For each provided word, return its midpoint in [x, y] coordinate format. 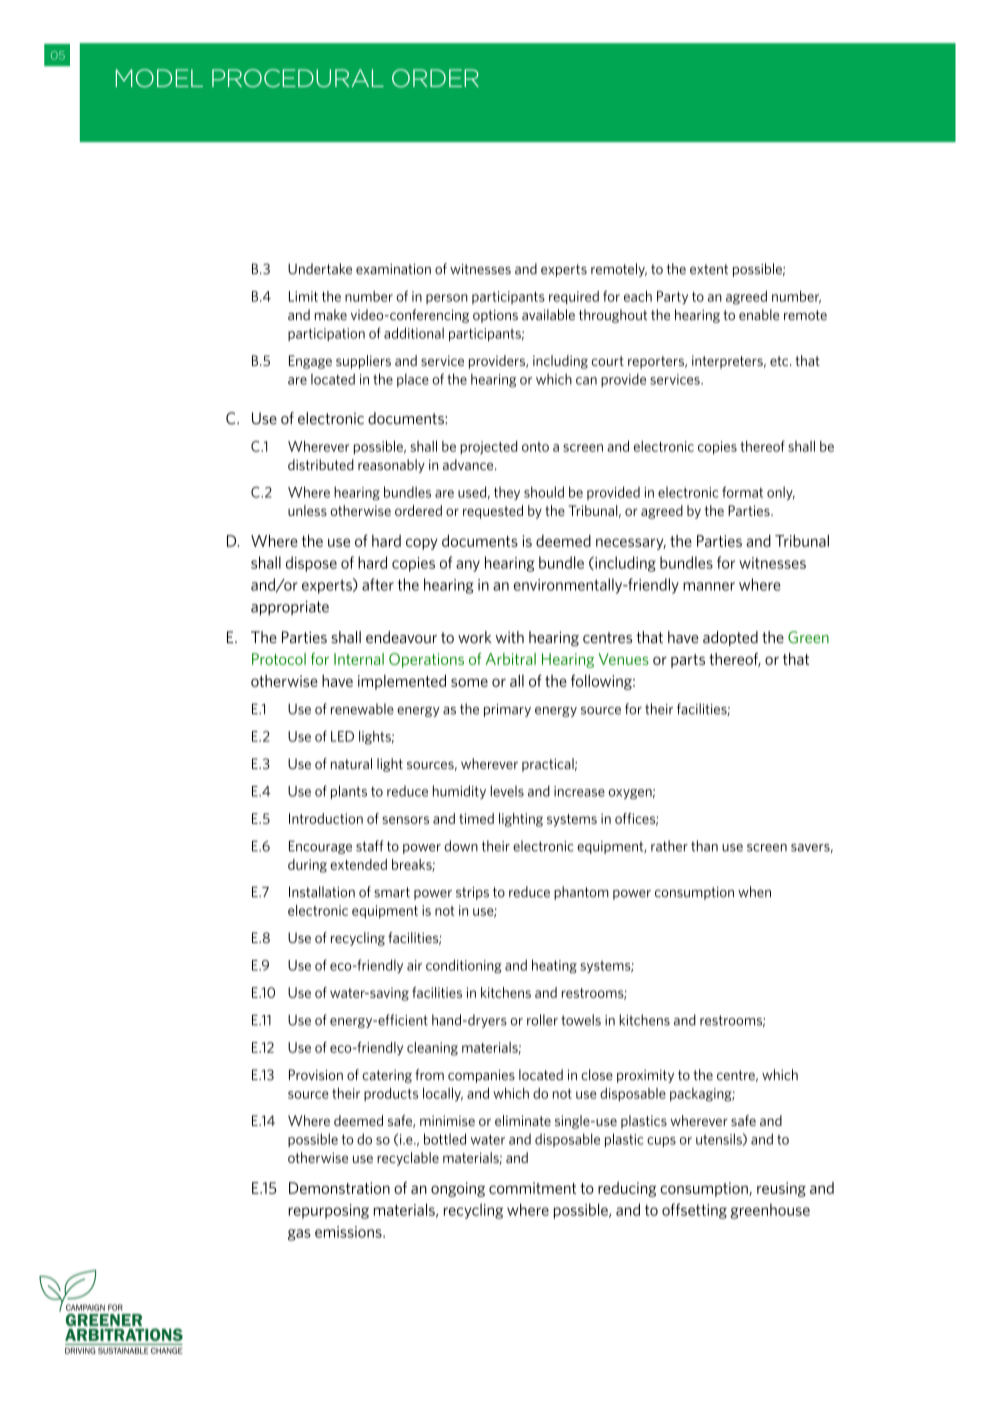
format [742, 492]
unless [307, 510]
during [307, 866]
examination [393, 269]
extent [709, 269]
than [704, 846]
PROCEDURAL [298, 78]
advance [469, 465]
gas [299, 1235]
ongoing [458, 1189]
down [461, 846]
